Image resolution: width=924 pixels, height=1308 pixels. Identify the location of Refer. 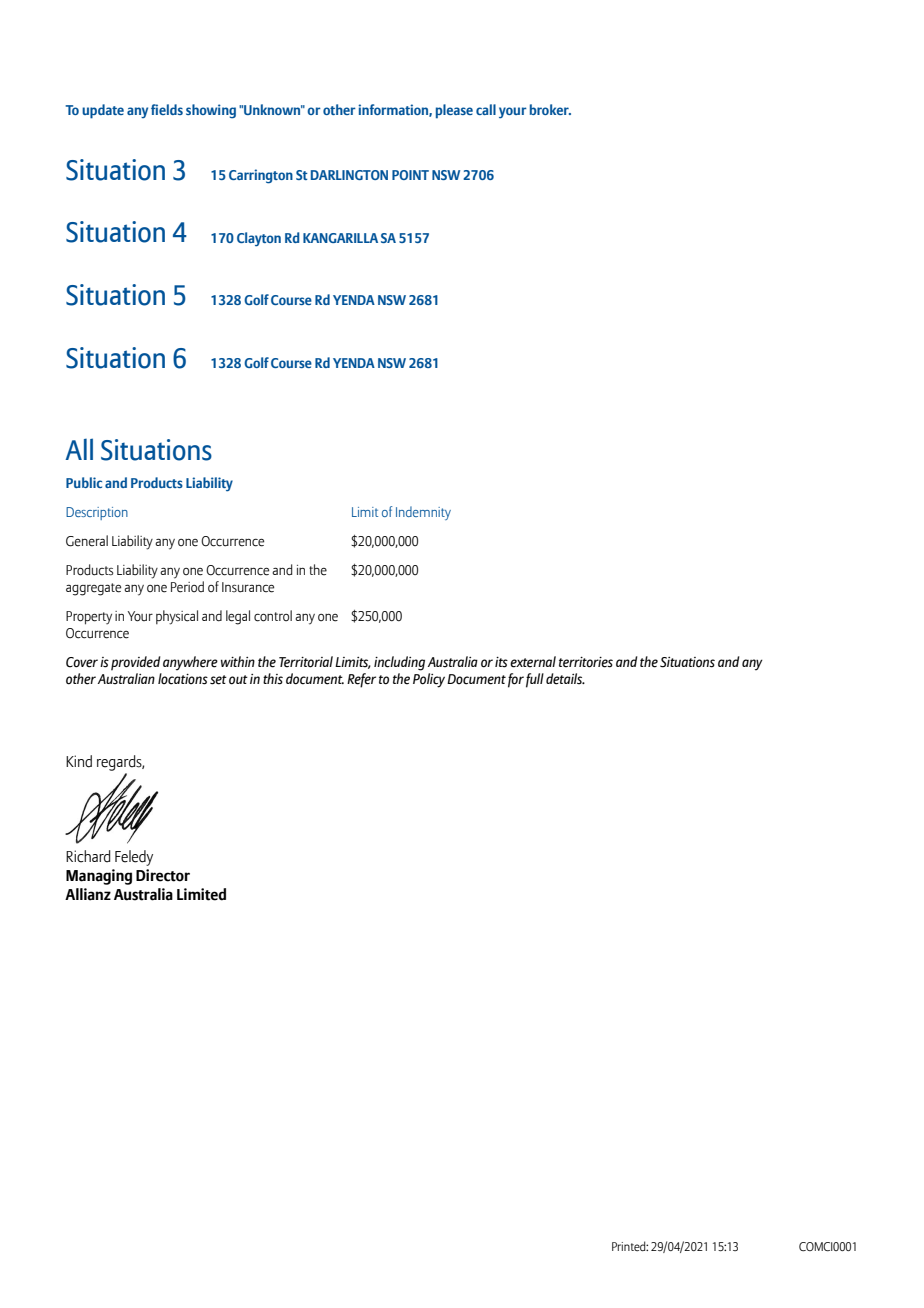
(361, 680).
